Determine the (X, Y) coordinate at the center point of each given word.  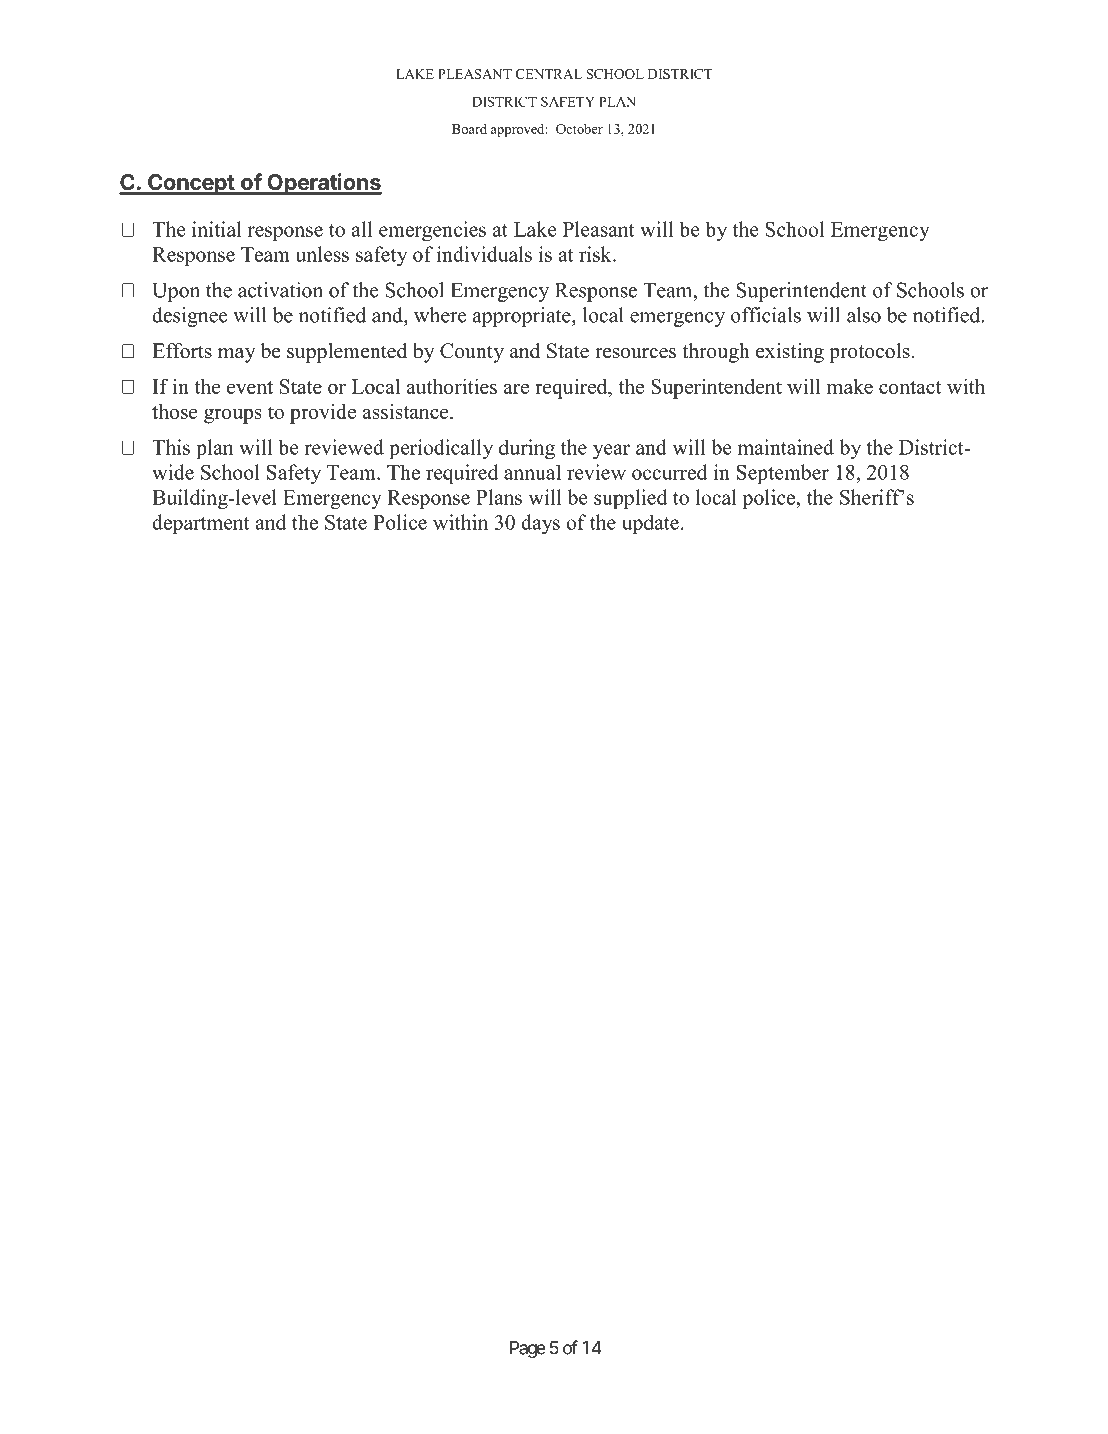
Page (528, 1349)
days (540, 524)
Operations (323, 184)
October (579, 129)
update (650, 524)
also (864, 315)
